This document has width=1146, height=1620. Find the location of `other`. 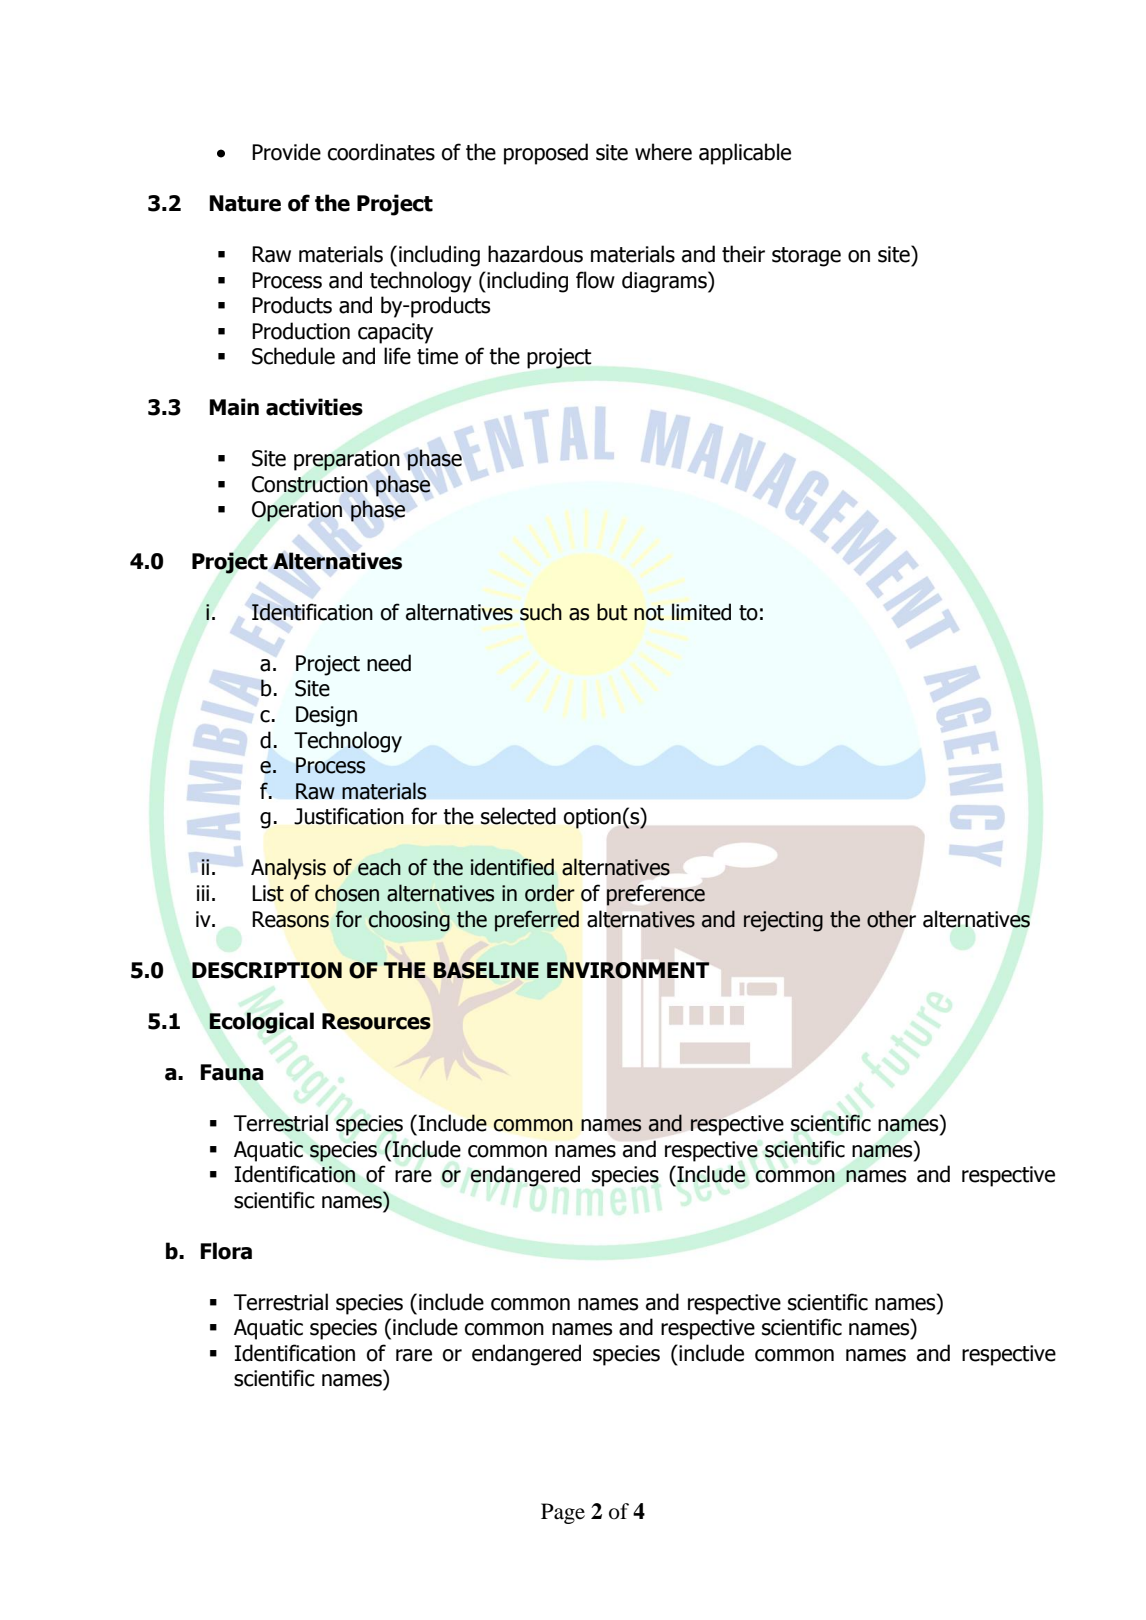

other is located at coordinates (891, 919).
